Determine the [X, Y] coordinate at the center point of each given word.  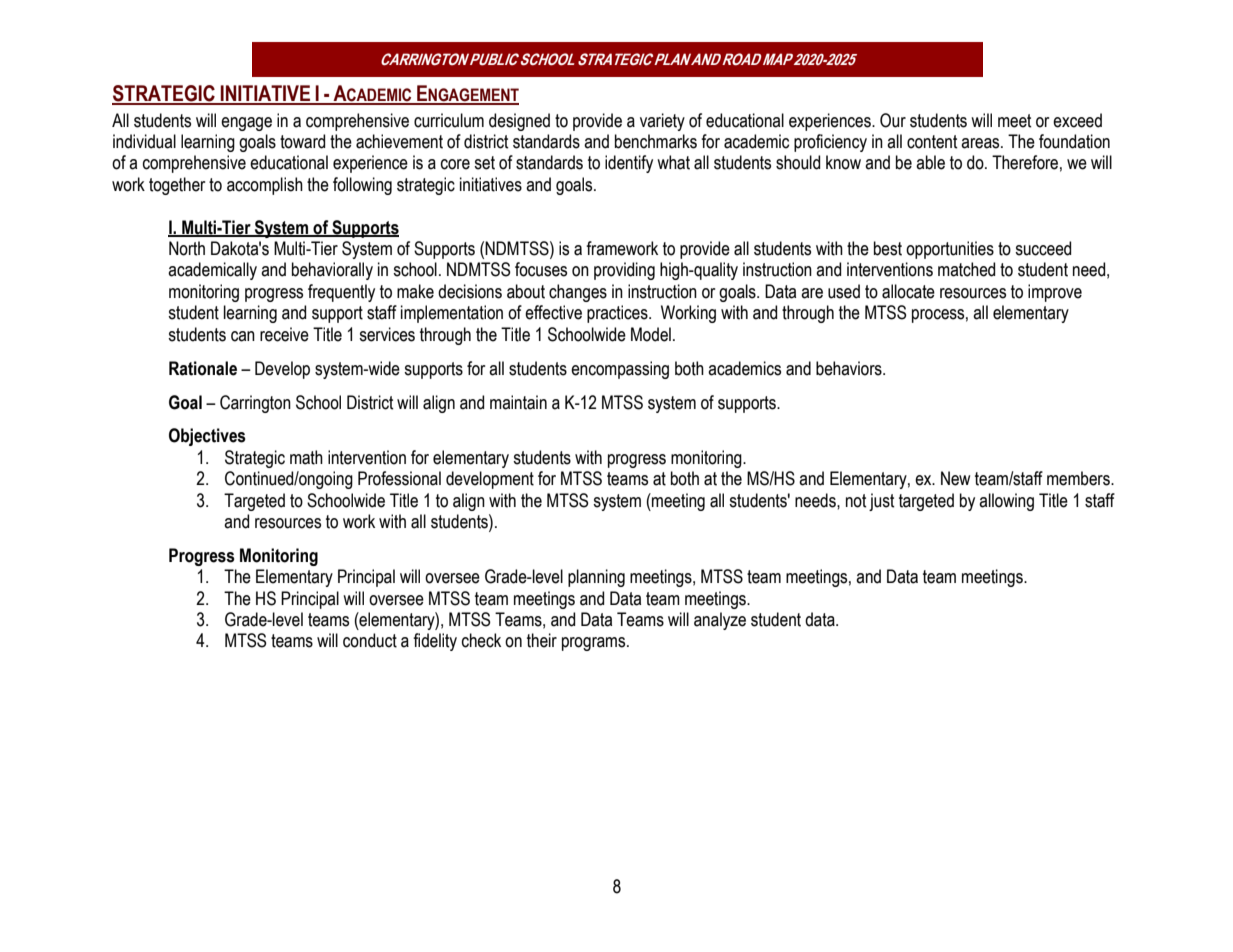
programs [595, 644]
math [306, 457]
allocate [908, 291]
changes [578, 293]
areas [981, 143]
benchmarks [656, 141]
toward [302, 141]
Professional [399, 478]
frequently [341, 293]
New [955, 478]
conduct [370, 640]
